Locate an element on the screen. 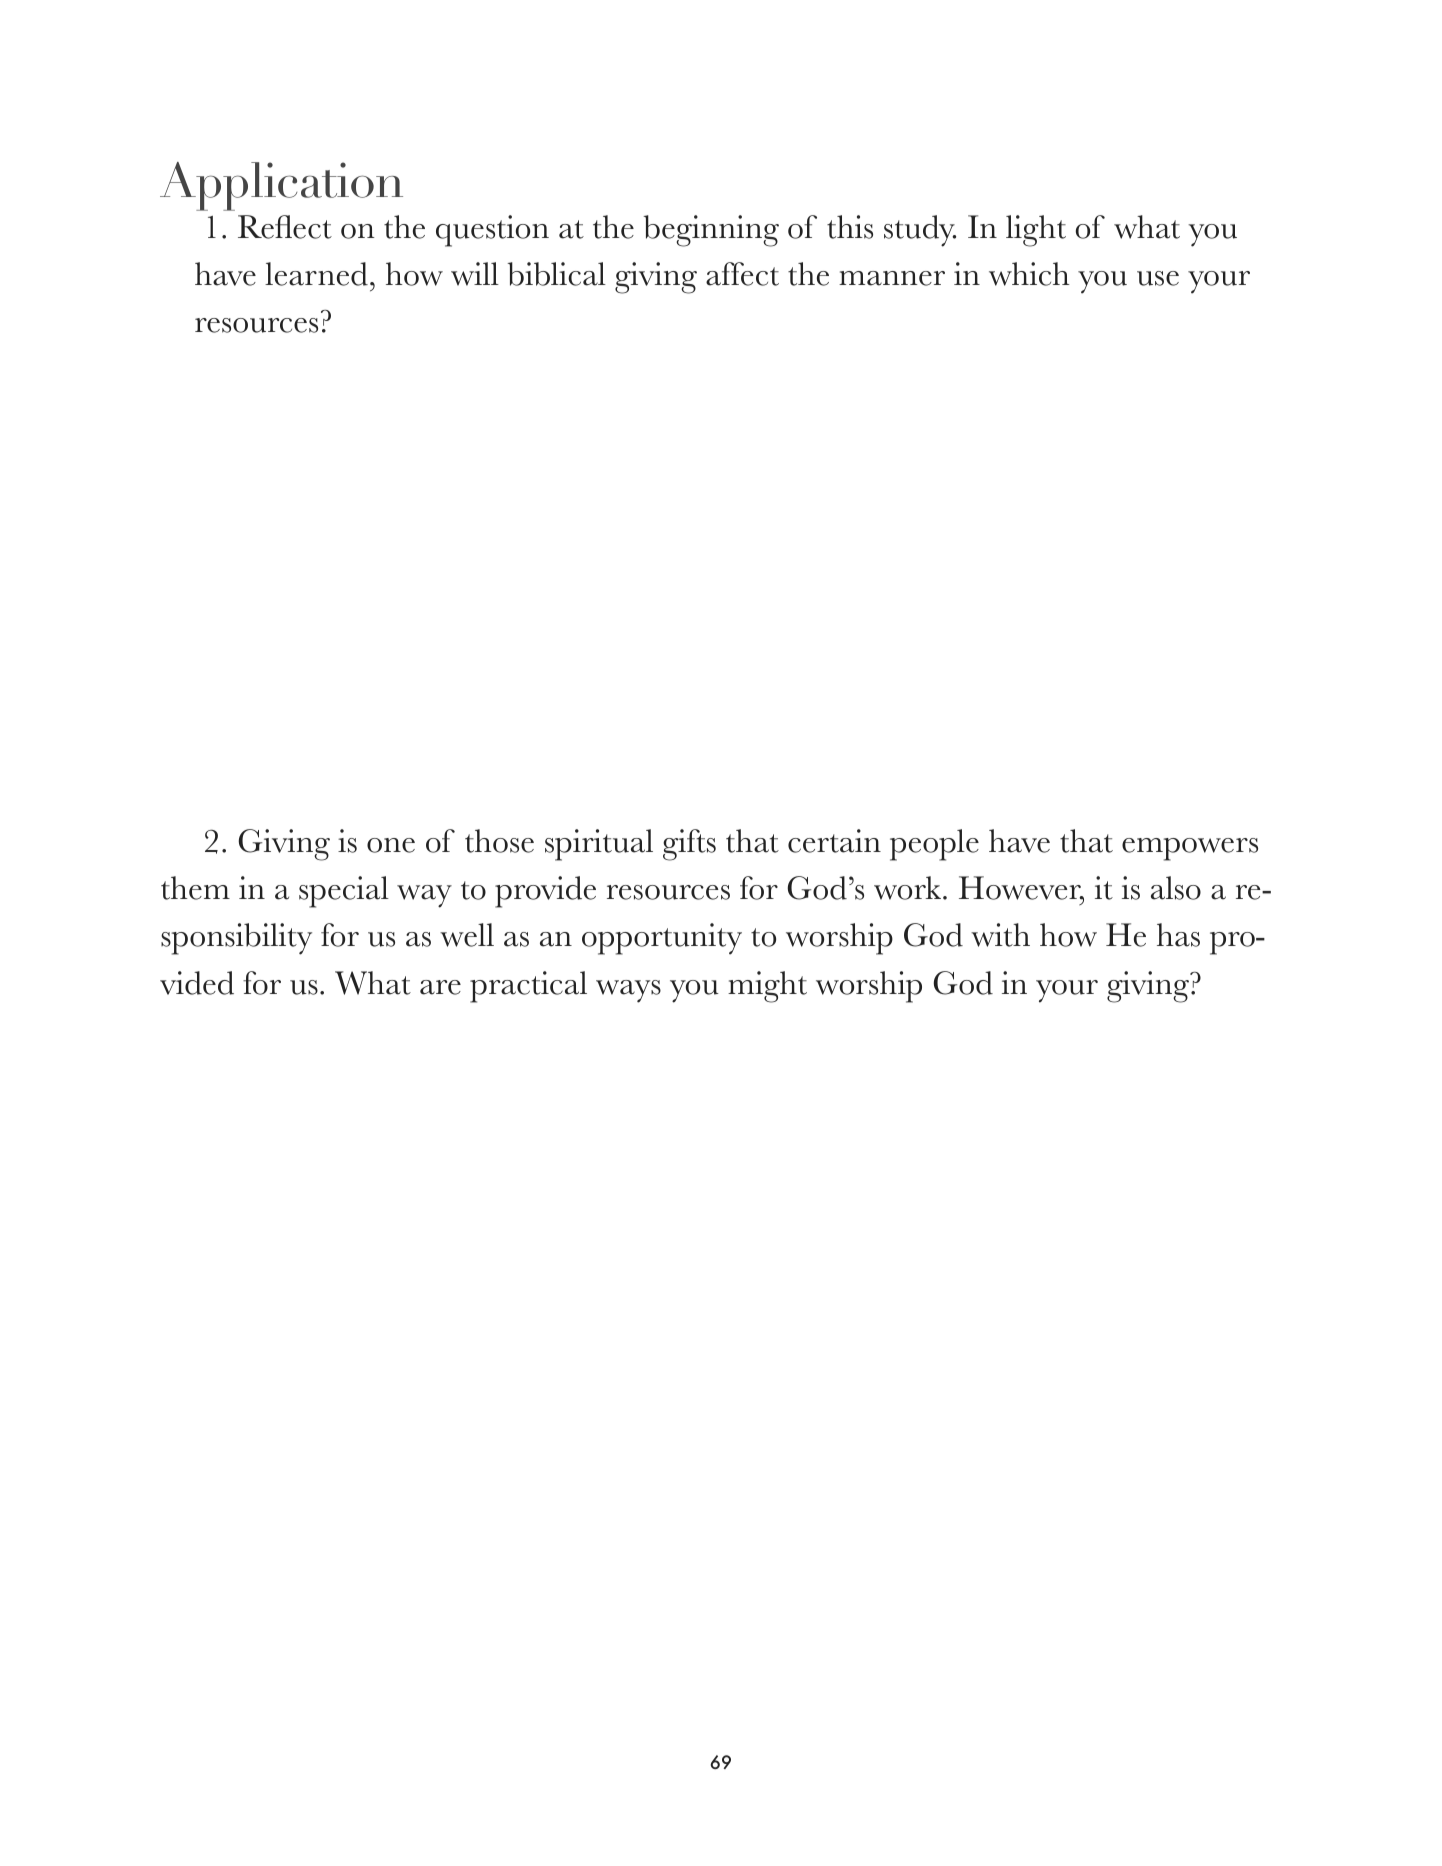 The image size is (1442, 1866). Reflect is located at coordinates (285, 227).
